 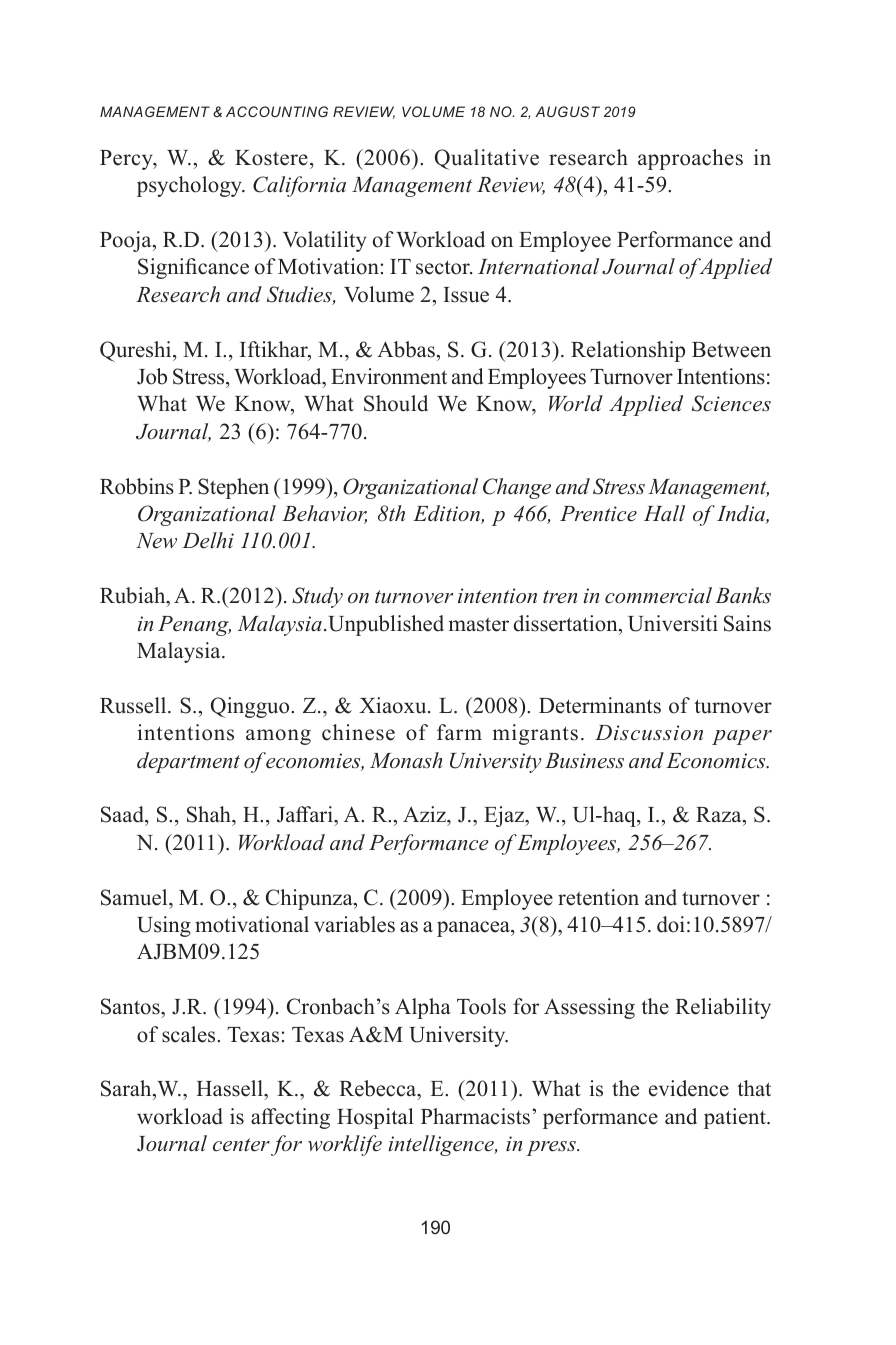 I want to click on approaches, so click(x=690, y=159).
